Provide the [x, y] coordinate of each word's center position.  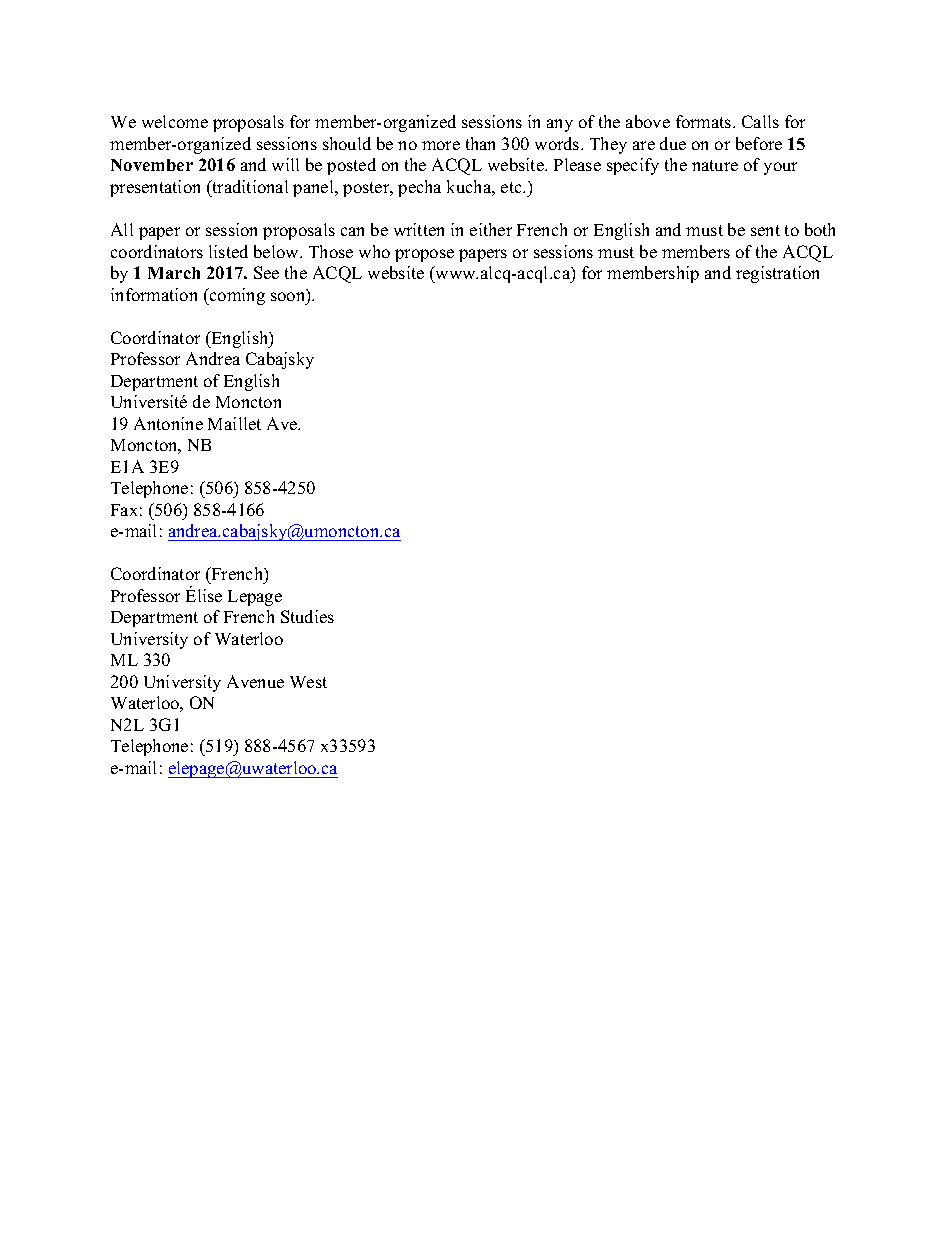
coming [236, 296]
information [154, 294]
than [480, 143]
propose [424, 255]
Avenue [255, 681]
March [174, 273]
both [820, 229]
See [266, 272]
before [759, 143]
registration [777, 274]
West [308, 682]
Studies [307, 616]
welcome [175, 121]
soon [289, 297]
